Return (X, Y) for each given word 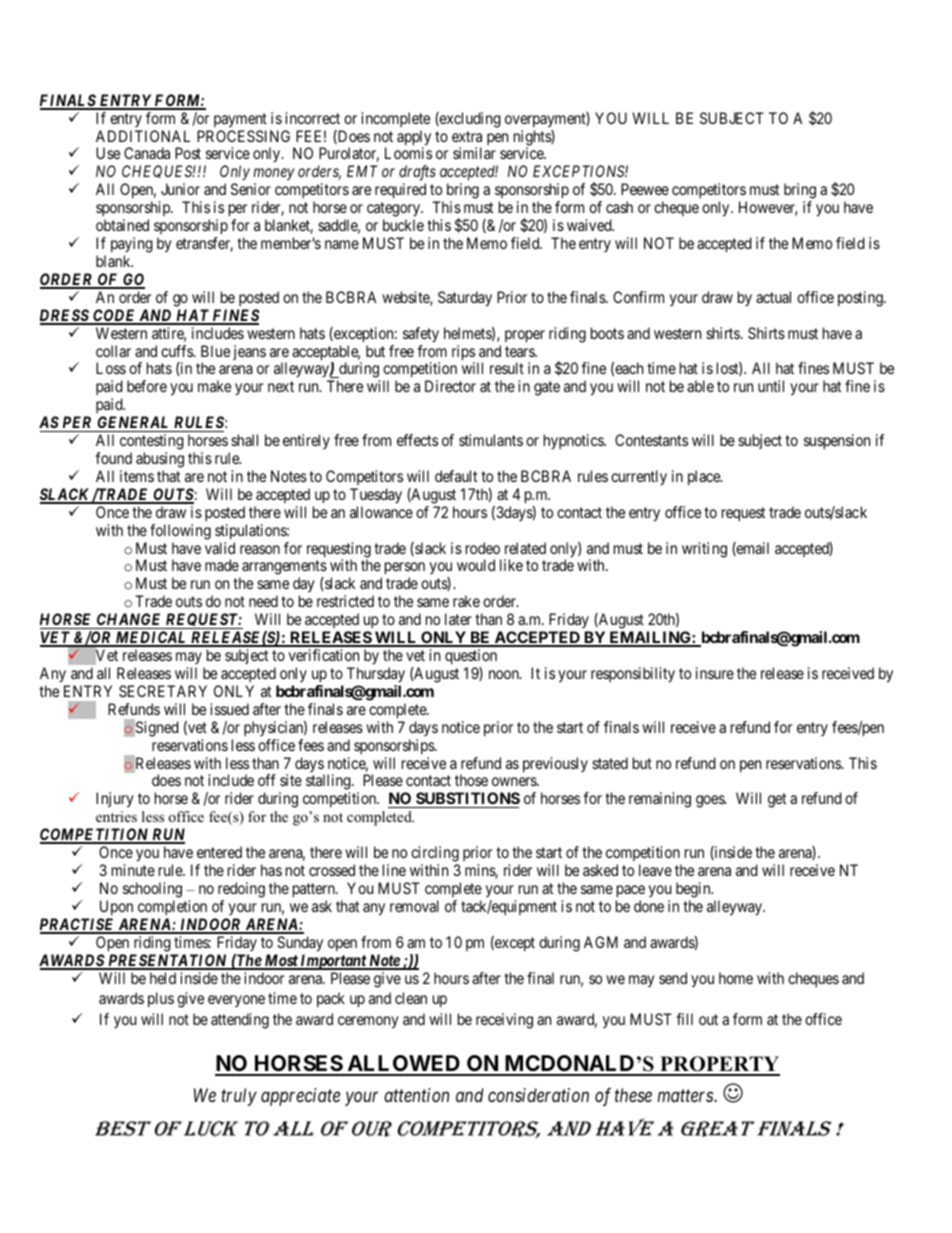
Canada (147, 153)
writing (704, 550)
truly (239, 1097)
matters (686, 1096)
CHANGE (128, 619)
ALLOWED (403, 1065)
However (768, 208)
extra (467, 136)
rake (466, 601)
